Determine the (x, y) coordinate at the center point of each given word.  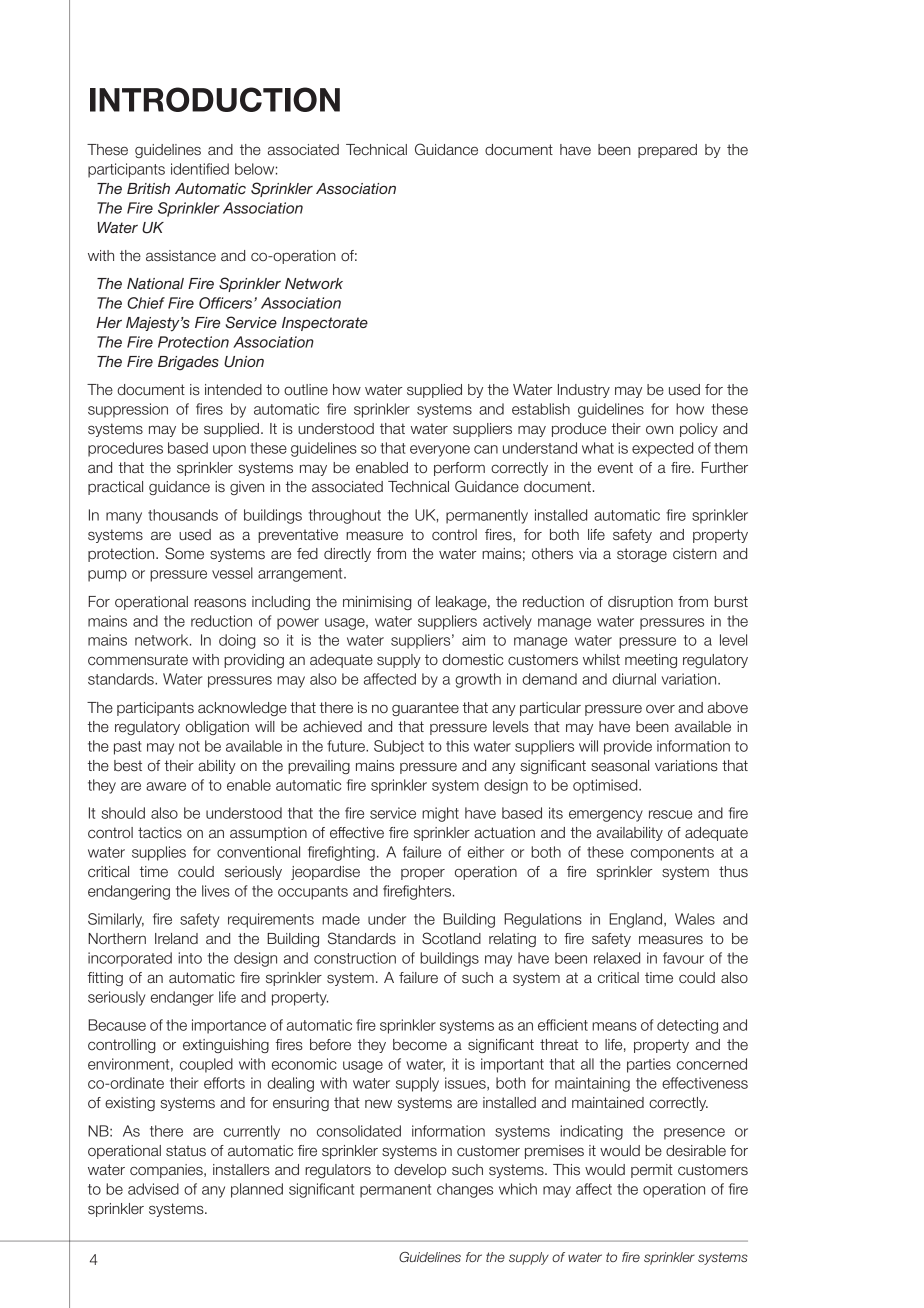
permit (652, 1171)
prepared (667, 151)
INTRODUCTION (215, 99)
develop (420, 1171)
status (186, 1151)
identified (200, 169)
